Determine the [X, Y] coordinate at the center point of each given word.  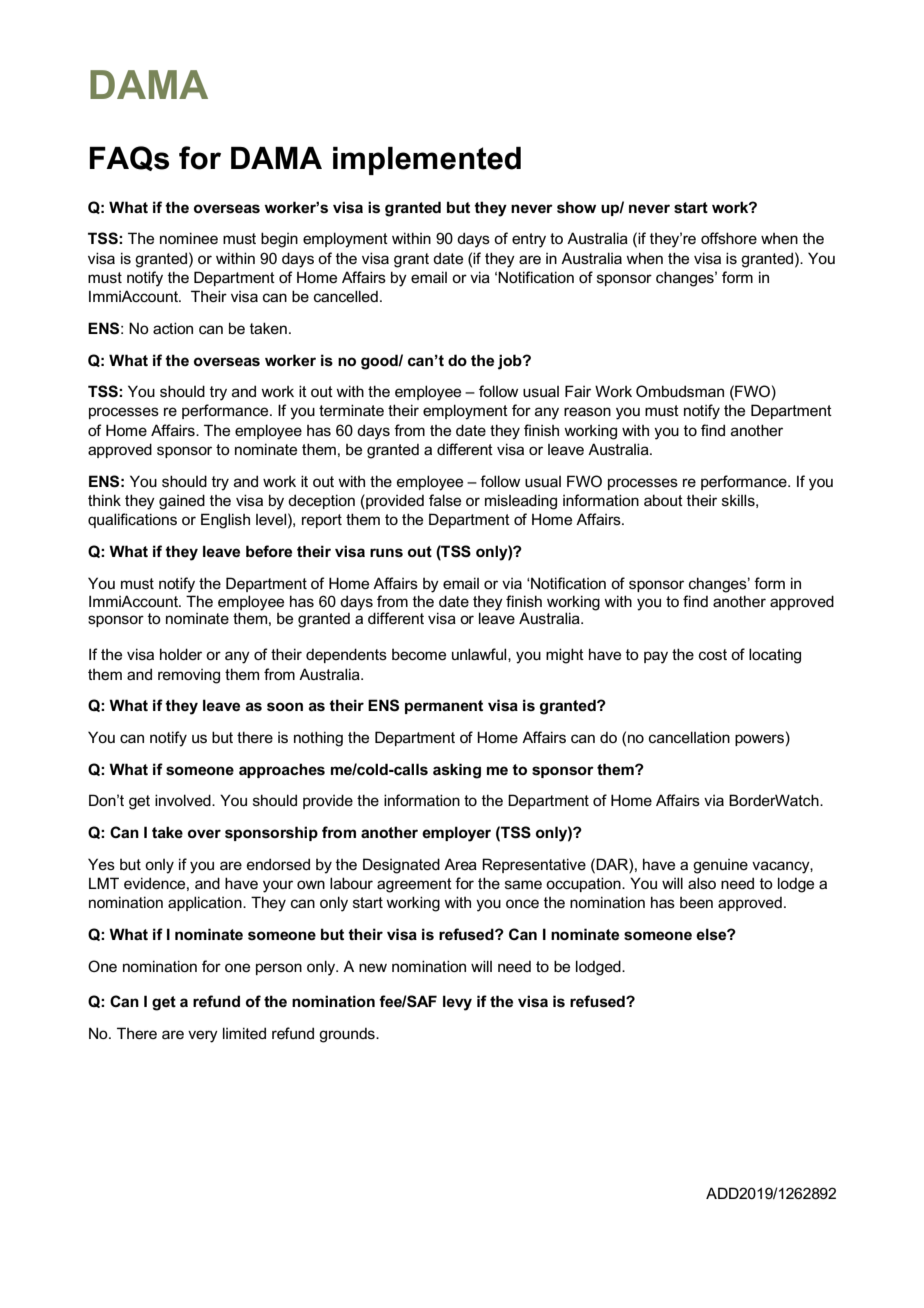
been [696, 902]
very [203, 1036]
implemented [427, 161]
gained [182, 502]
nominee [189, 238]
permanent [444, 707]
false [445, 500]
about [663, 500]
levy [457, 1003]
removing [189, 676]
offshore [729, 238]
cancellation [689, 737]
